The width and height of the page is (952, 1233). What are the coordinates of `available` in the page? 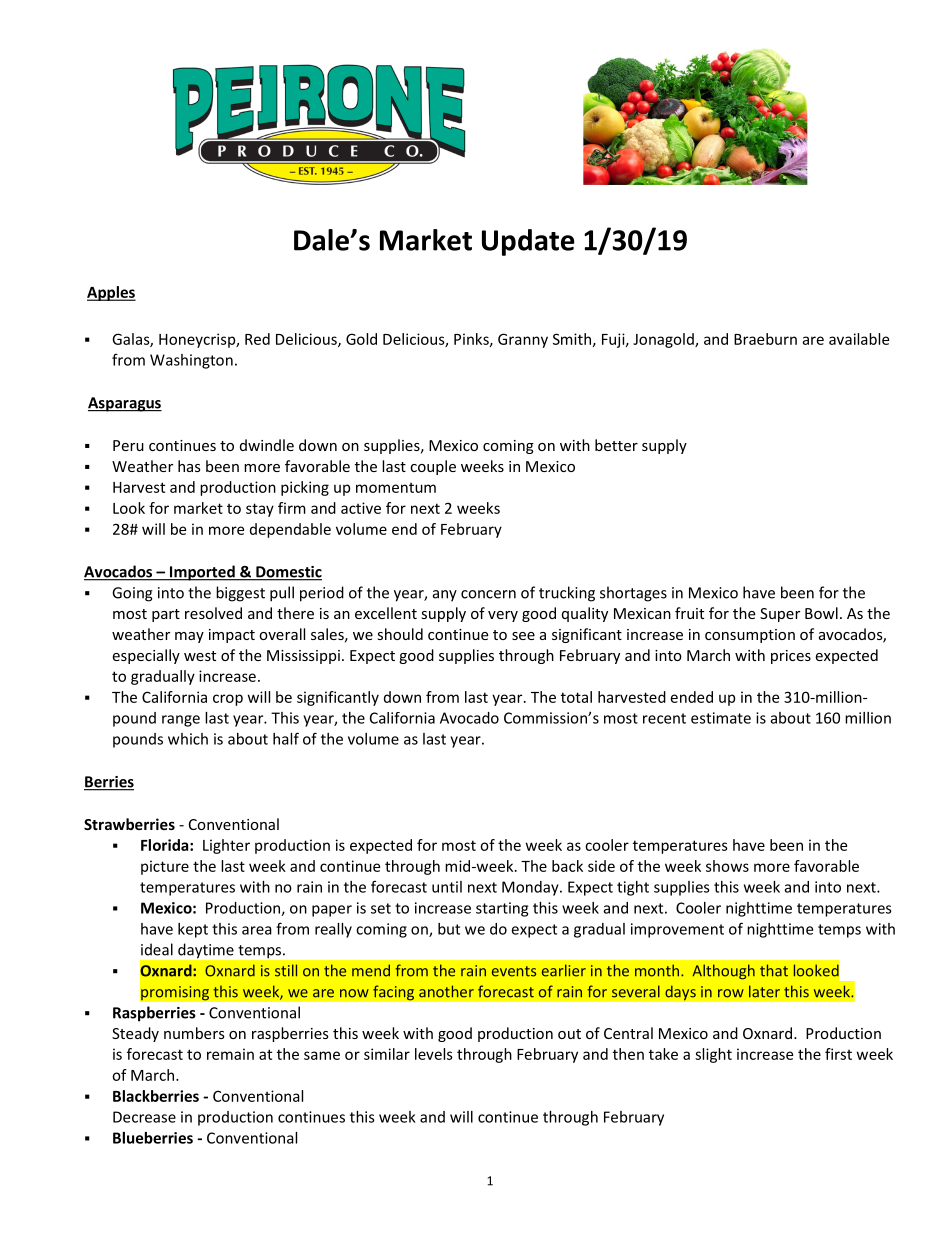 It's located at (859, 339).
